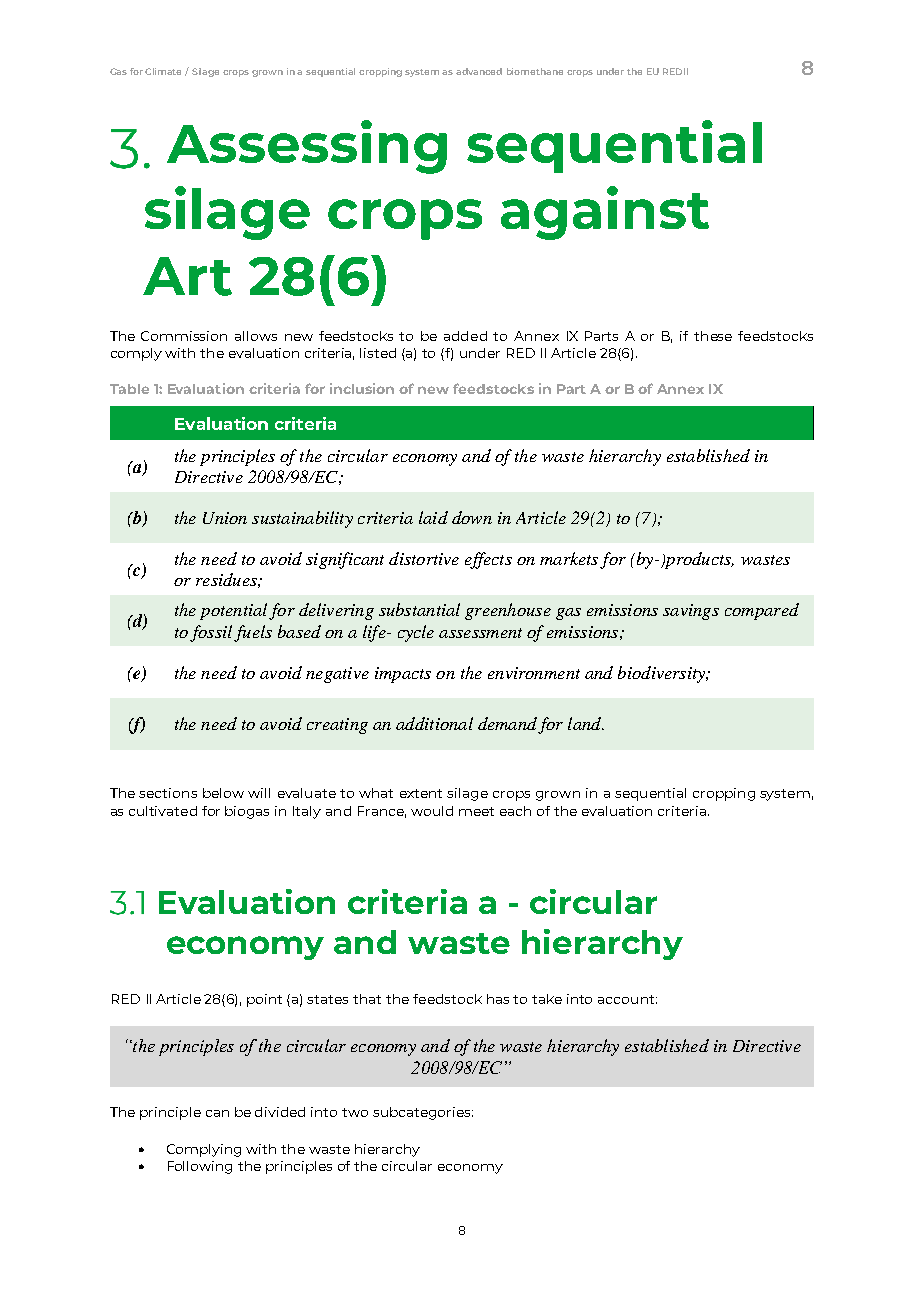 The image size is (924, 1308). Describe the element at coordinates (605, 213) in the screenshot. I see `against` at that location.
